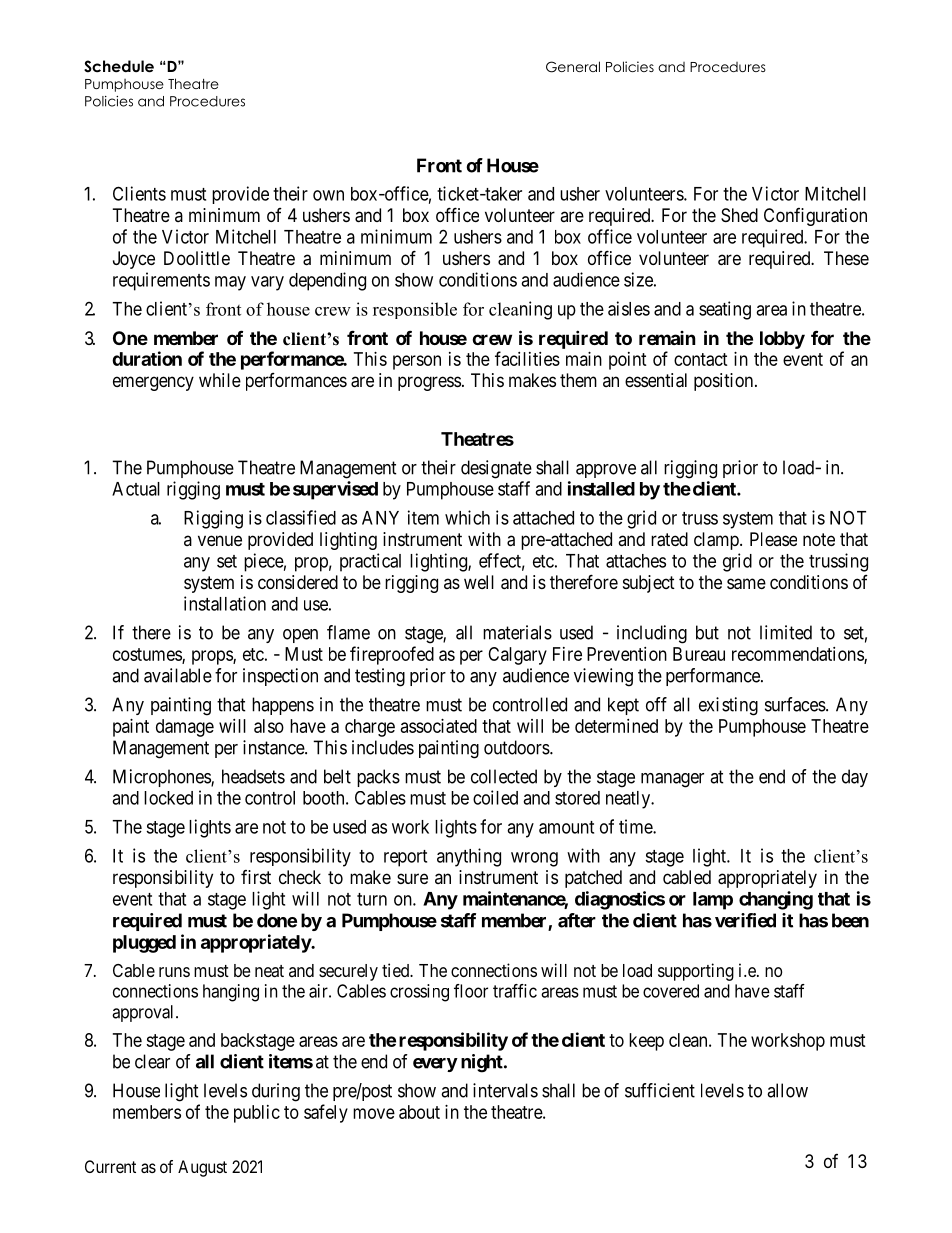 The height and width of the document is (1233, 952). Describe the element at coordinates (220, 380) in the document. I see `while` at that location.
